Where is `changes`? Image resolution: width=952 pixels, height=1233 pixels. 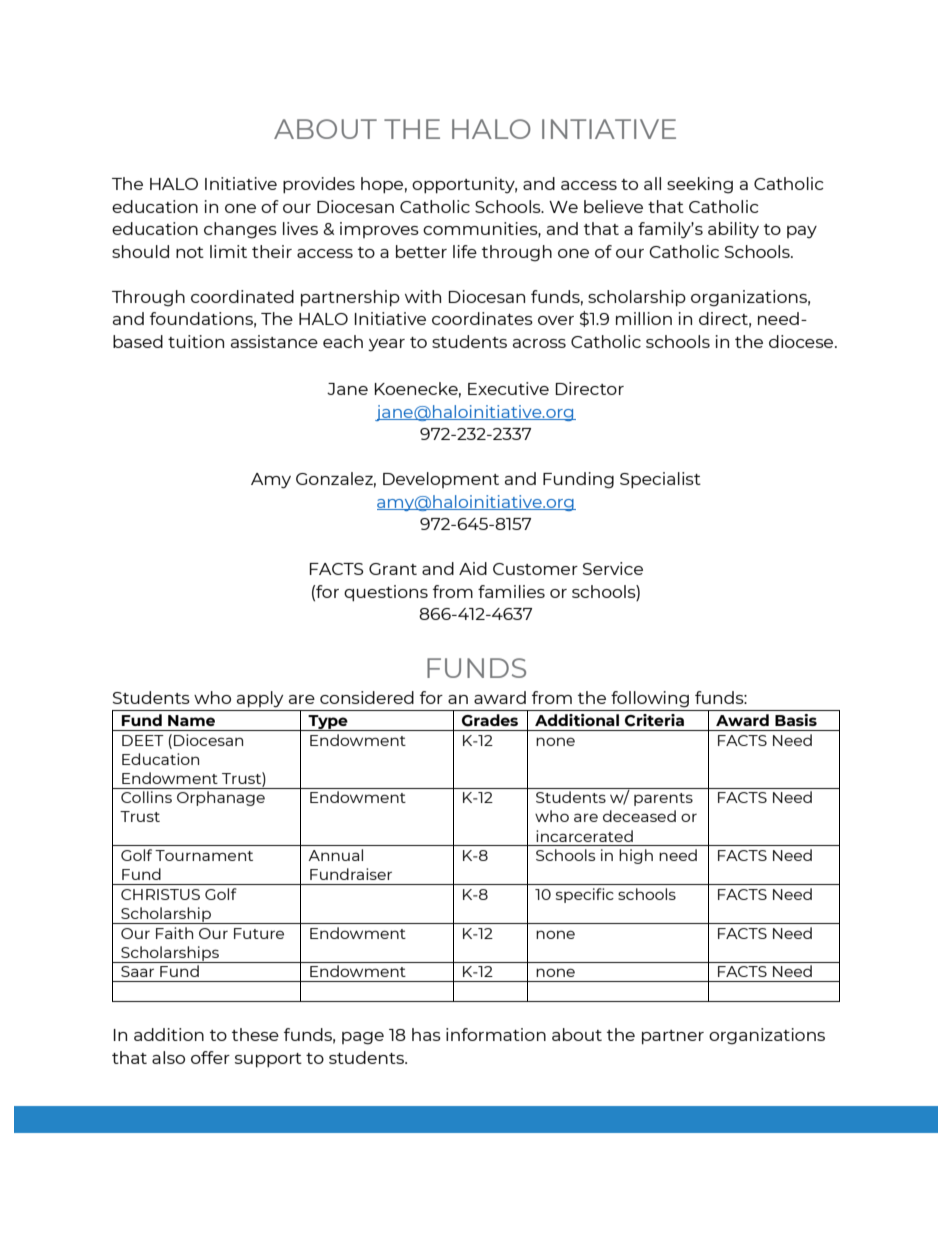
changes is located at coordinates (240, 230).
